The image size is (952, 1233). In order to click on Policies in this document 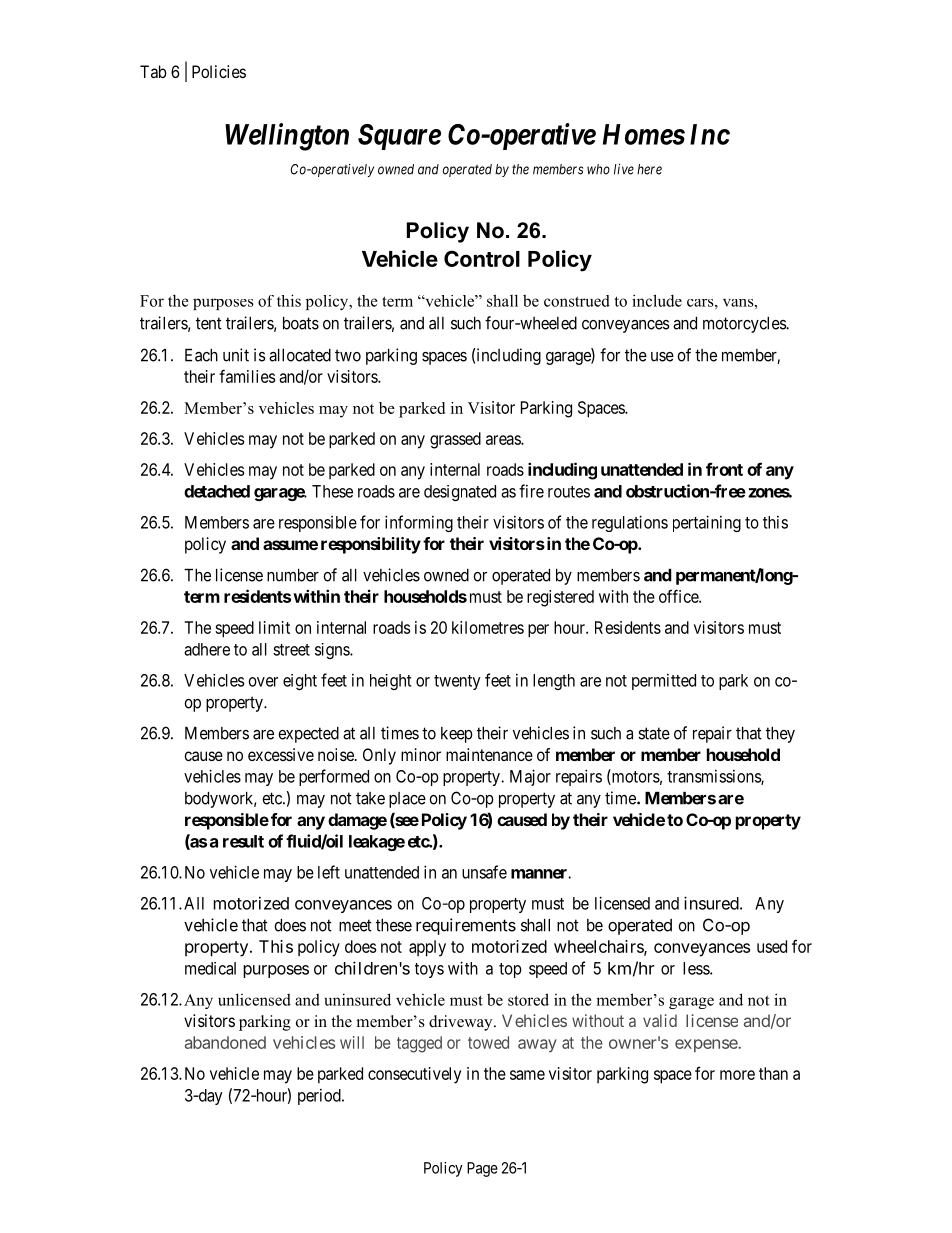, I will do `click(219, 71)`.
